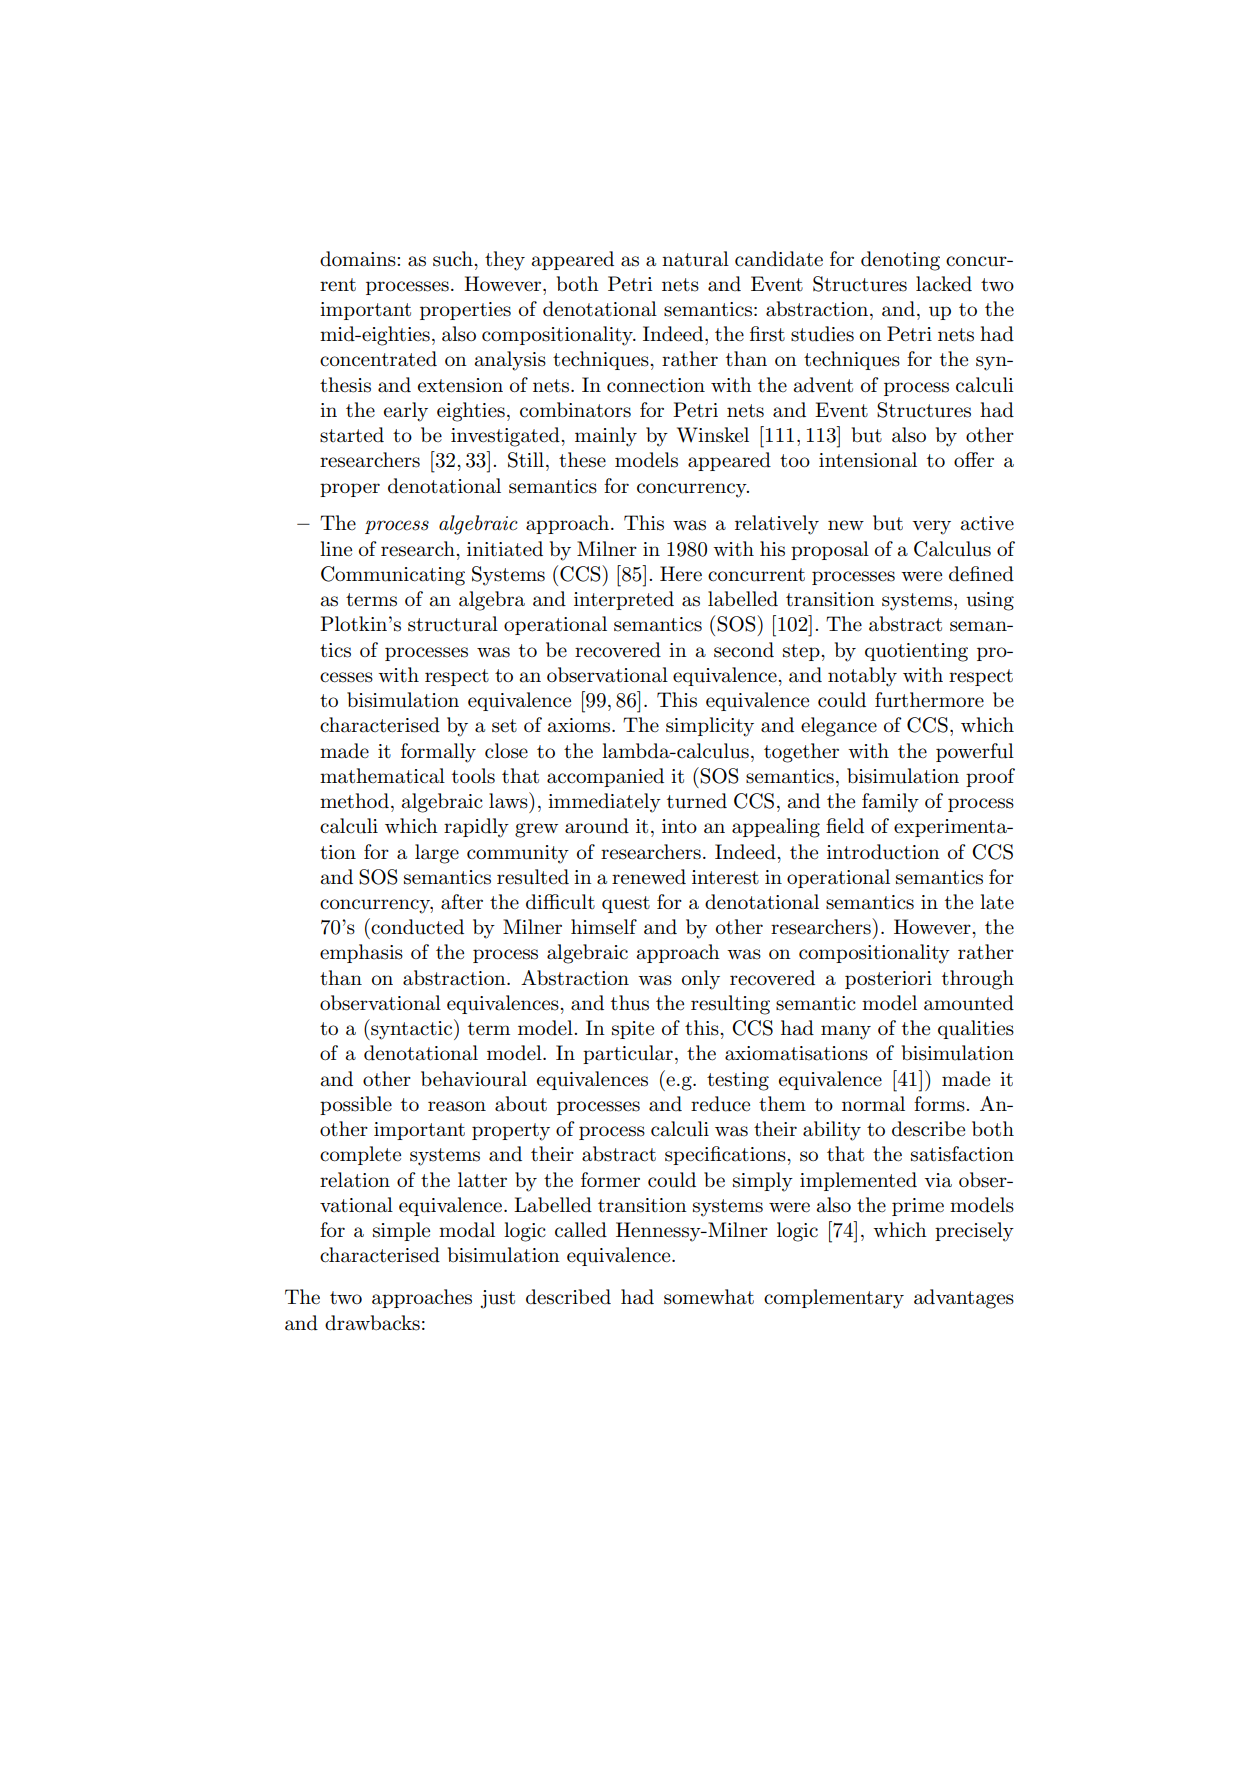 Image resolution: width=1256 pixels, height=1777 pixels. What do you see at coordinates (438, 753) in the screenshot?
I see `formally` at bounding box center [438, 753].
